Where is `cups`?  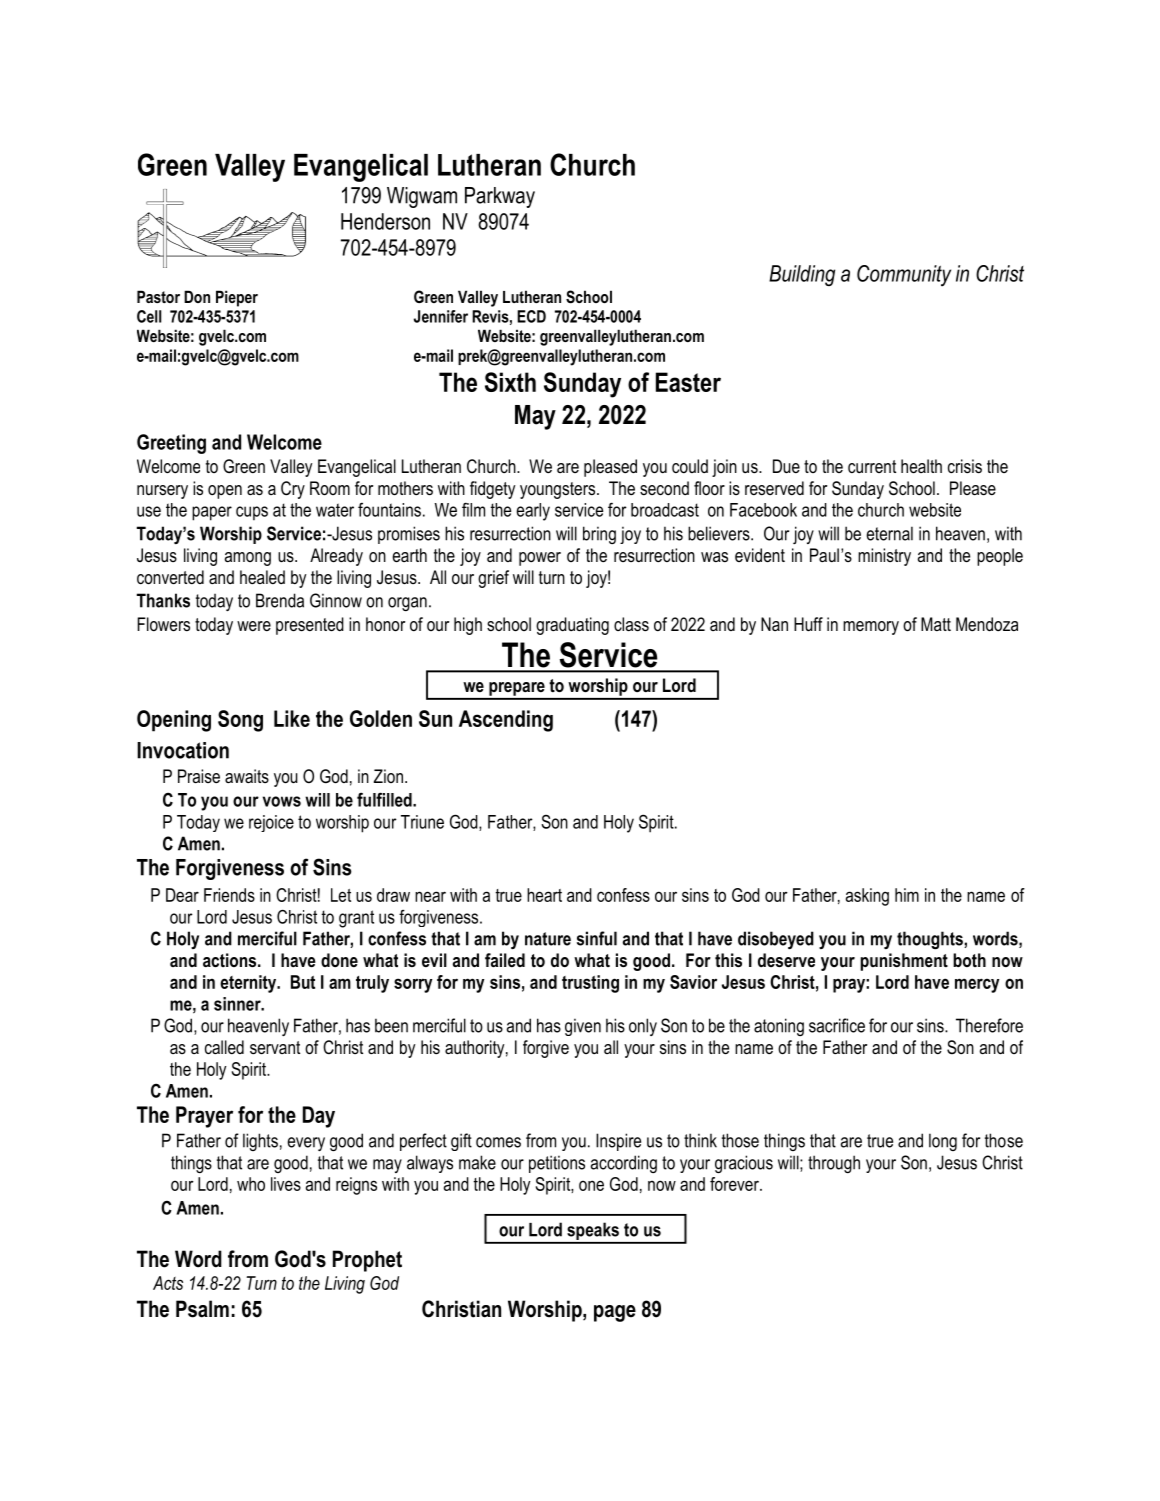 cups is located at coordinates (252, 513).
